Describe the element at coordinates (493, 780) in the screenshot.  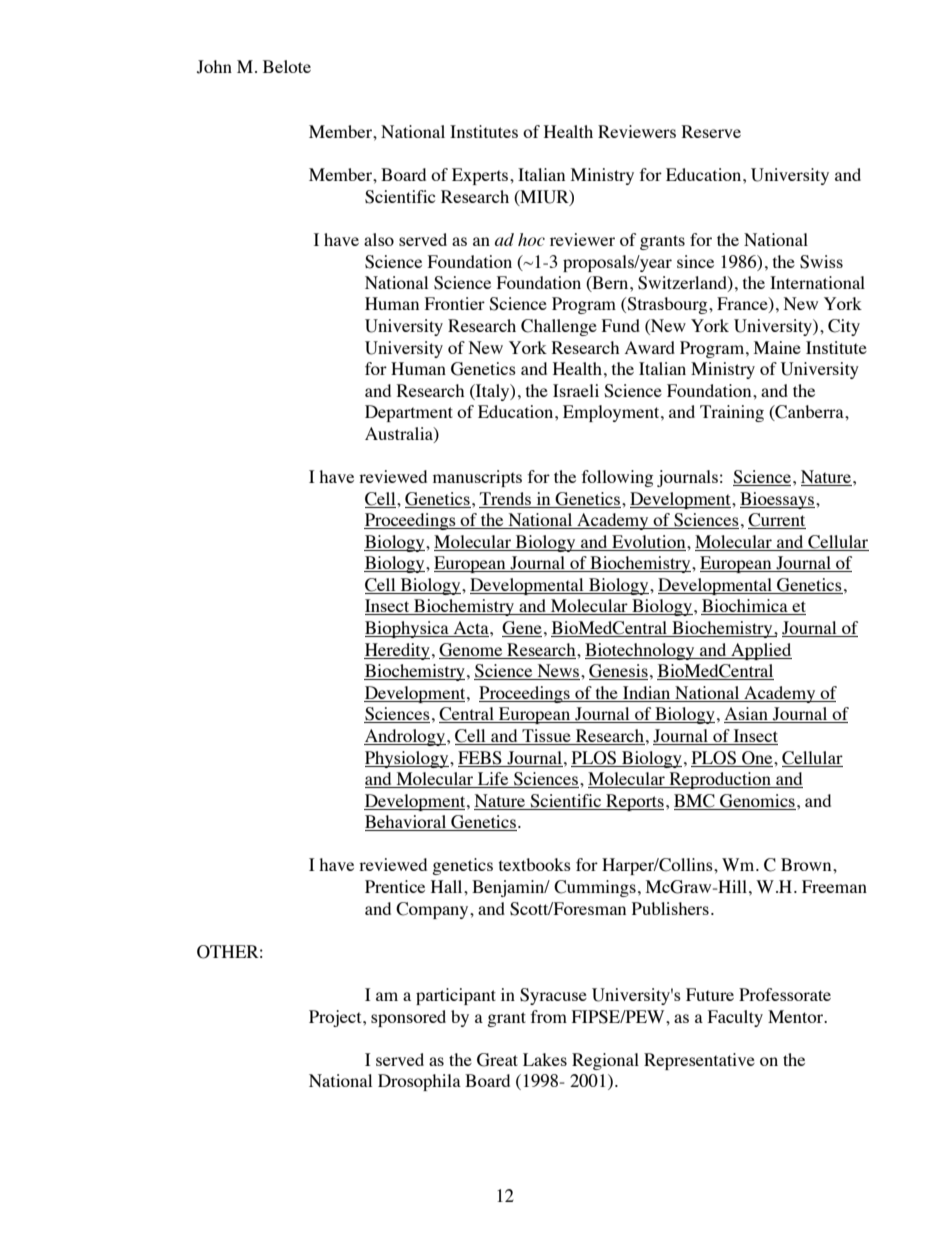
I see `Life` at that location.
